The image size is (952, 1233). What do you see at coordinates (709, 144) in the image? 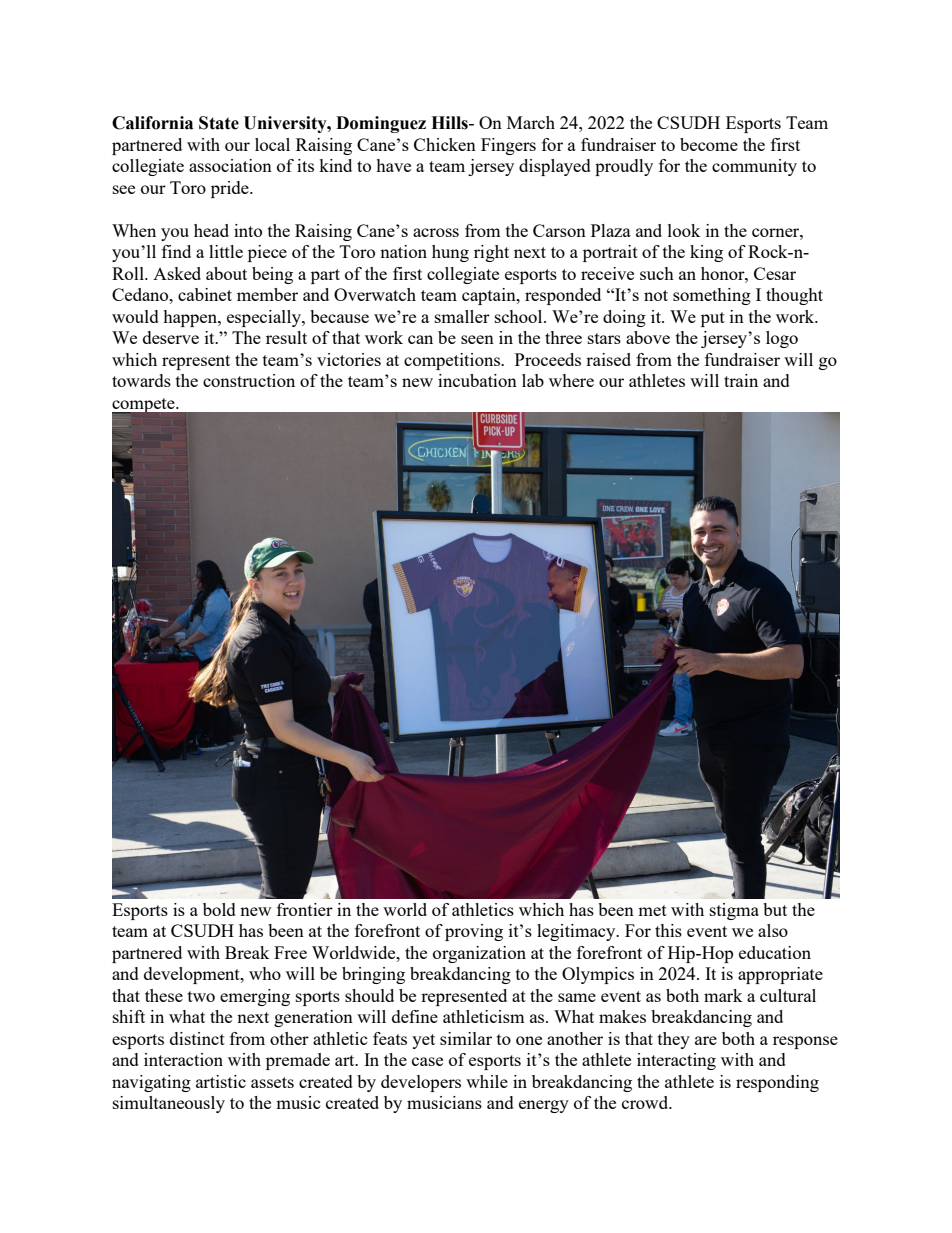
I see `become` at bounding box center [709, 144].
